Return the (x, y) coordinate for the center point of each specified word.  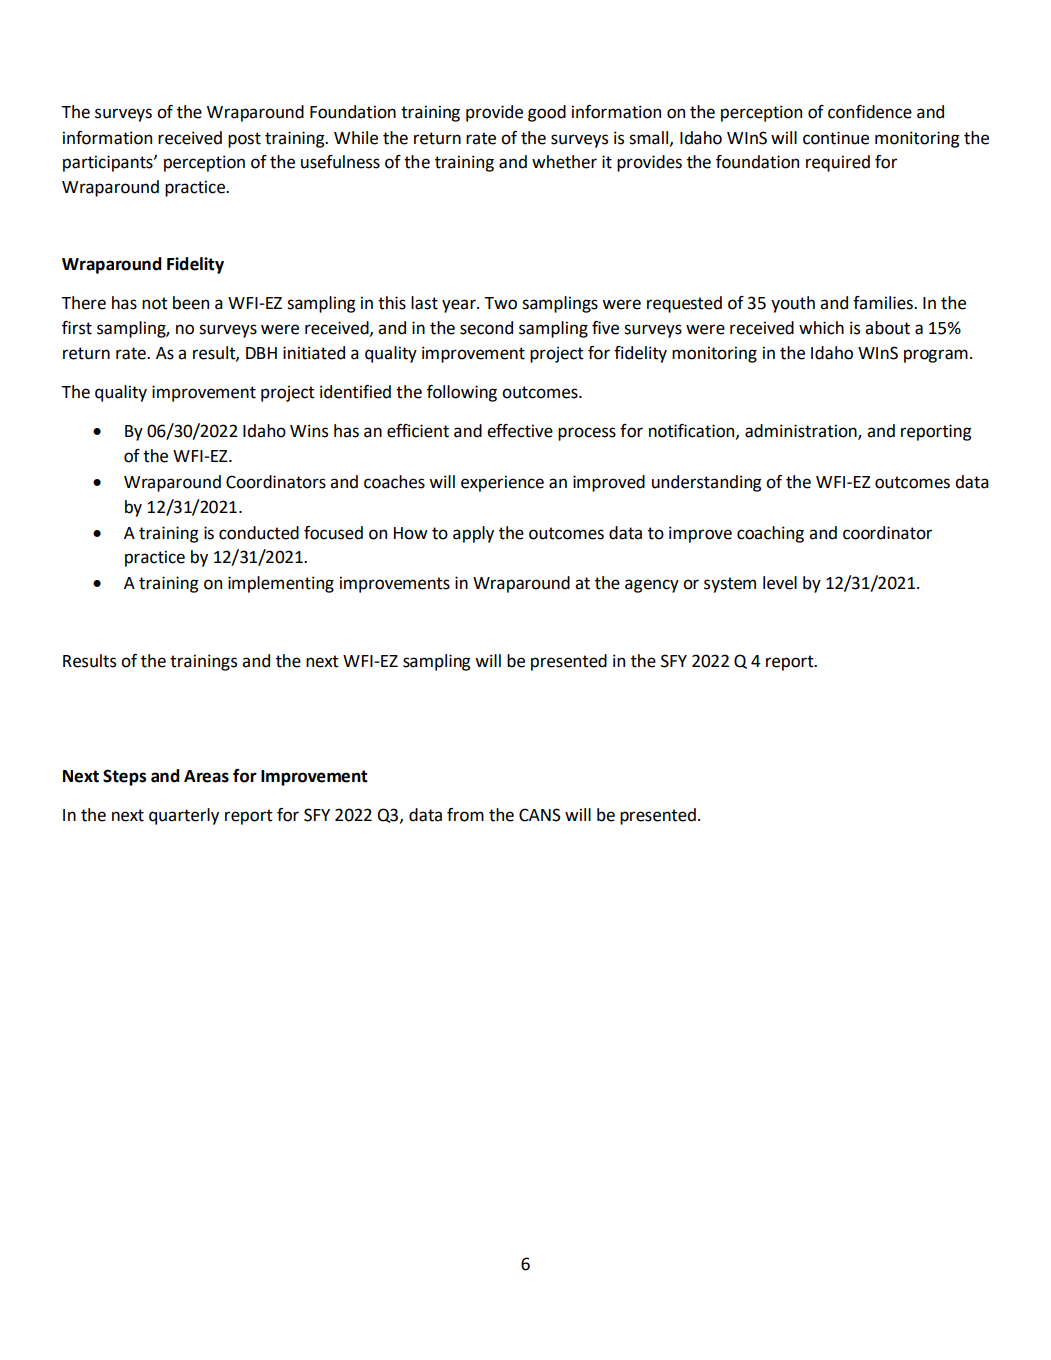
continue (836, 138)
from (465, 815)
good (547, 113)
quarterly (184, 816)
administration (802, 432)
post (244, 140)
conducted (259, 533)
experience (502, 483)
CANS (540, 815)
